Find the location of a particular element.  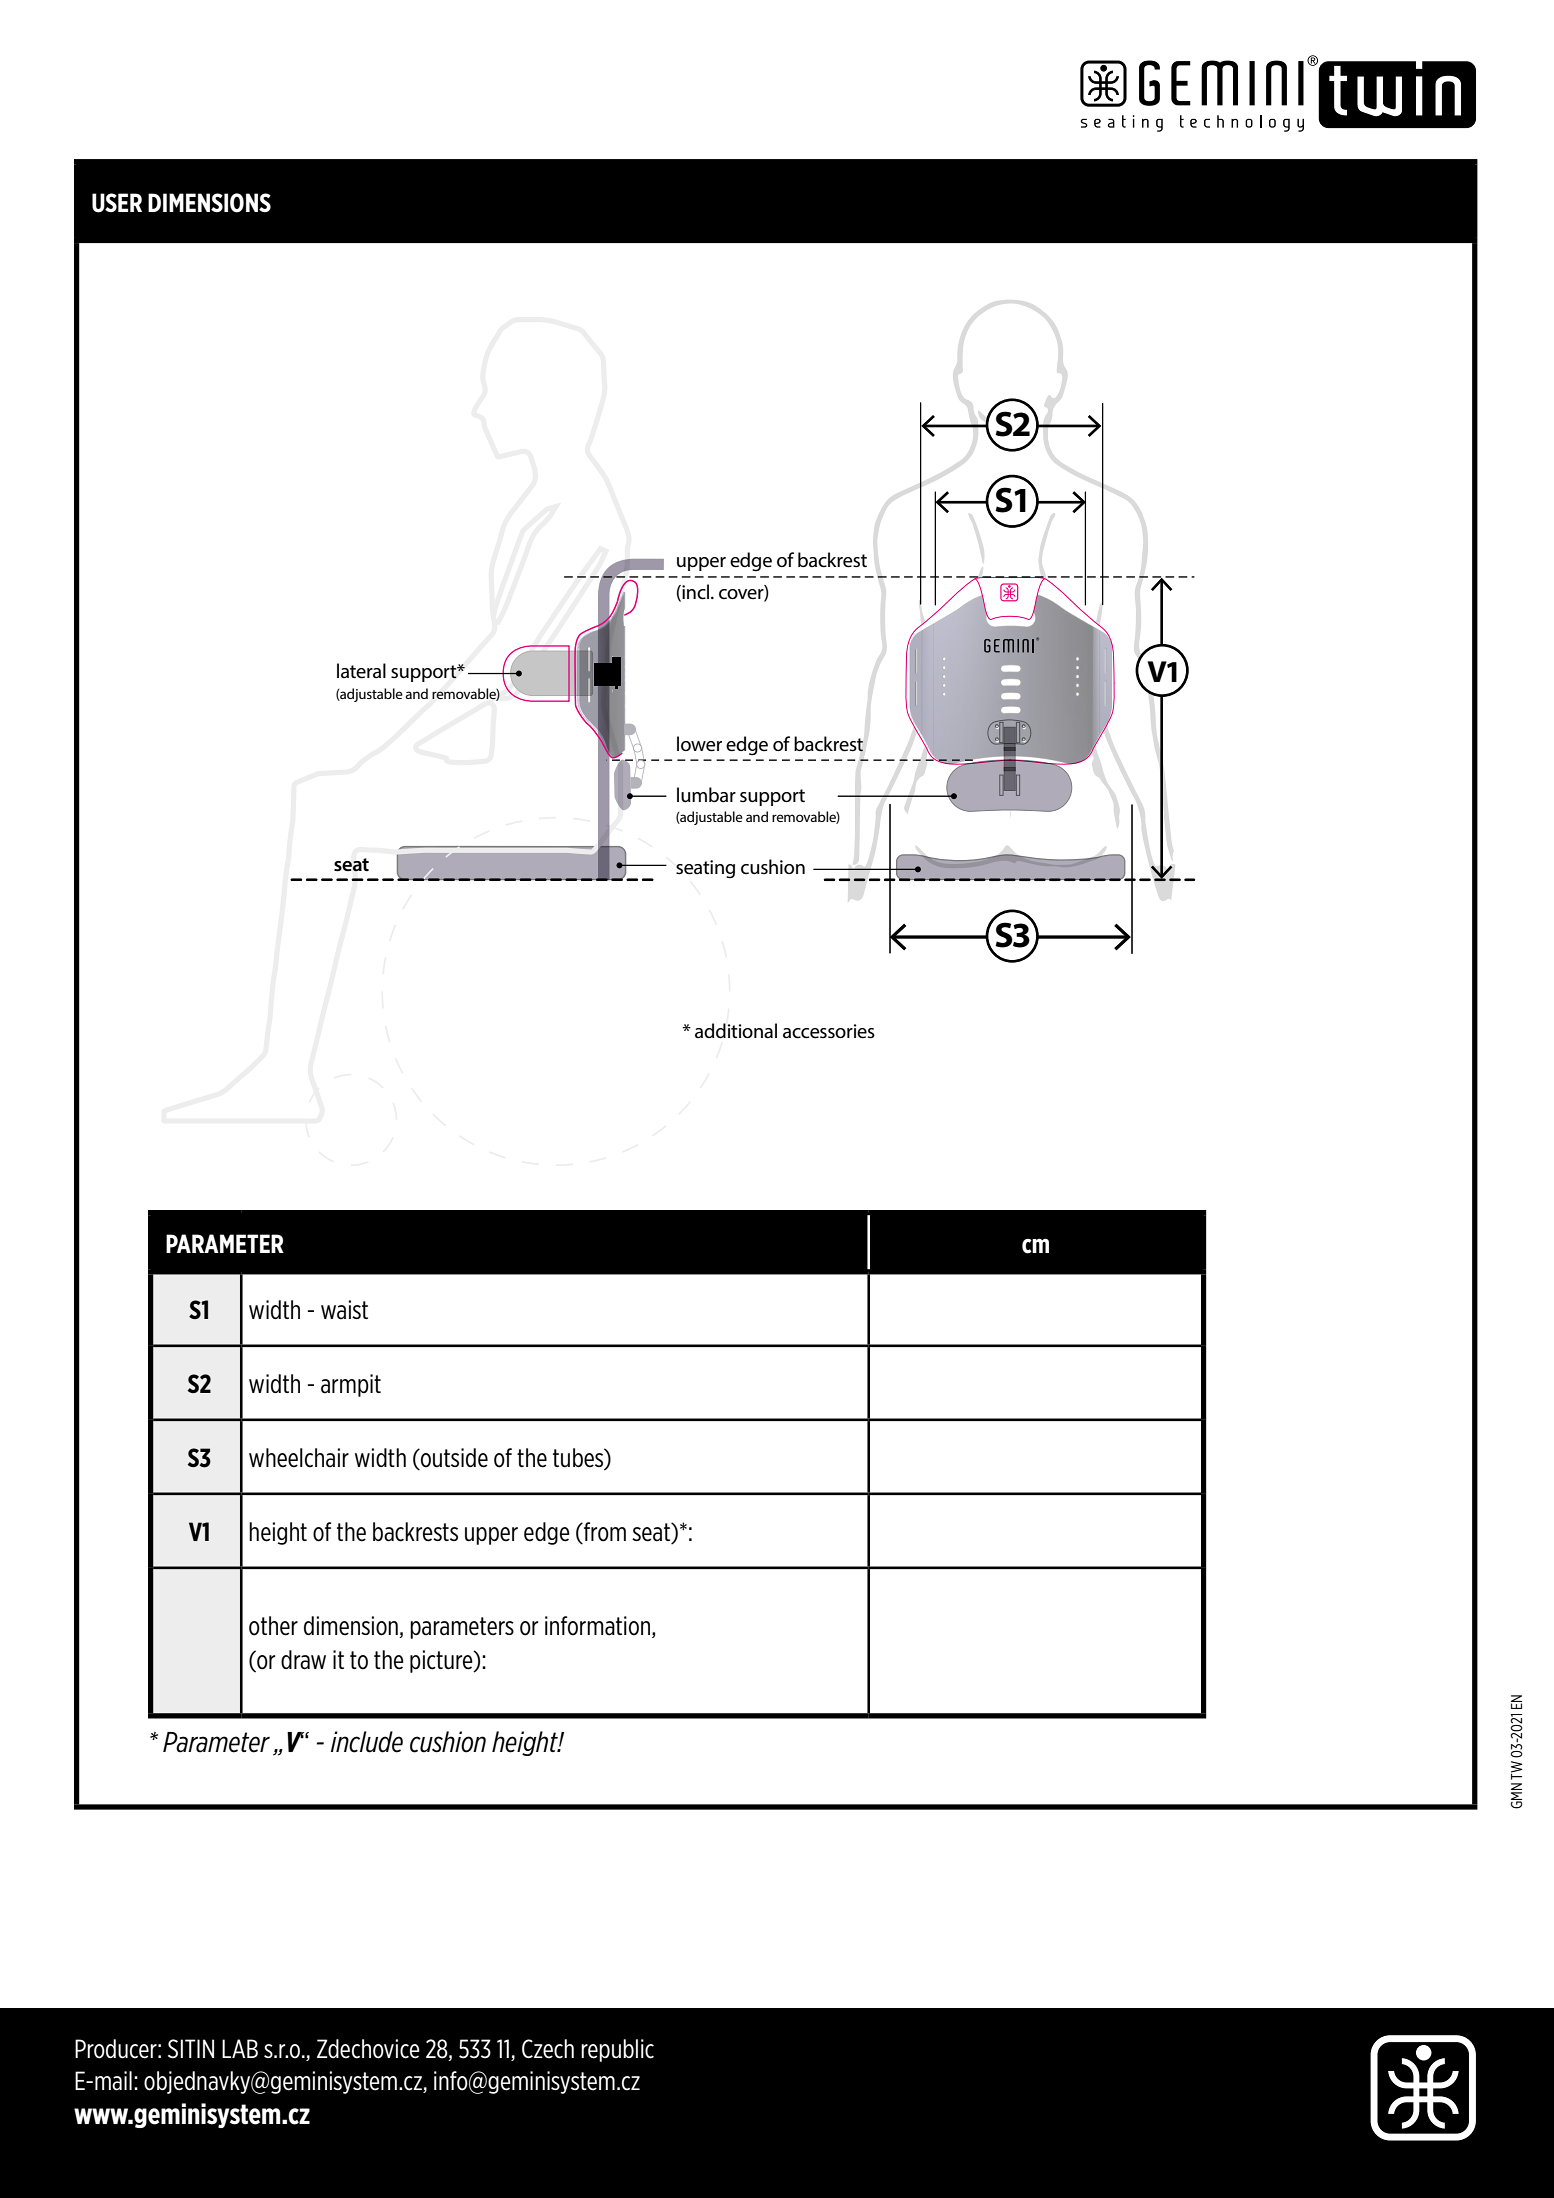

lower is located at coordinates (699, 744).
